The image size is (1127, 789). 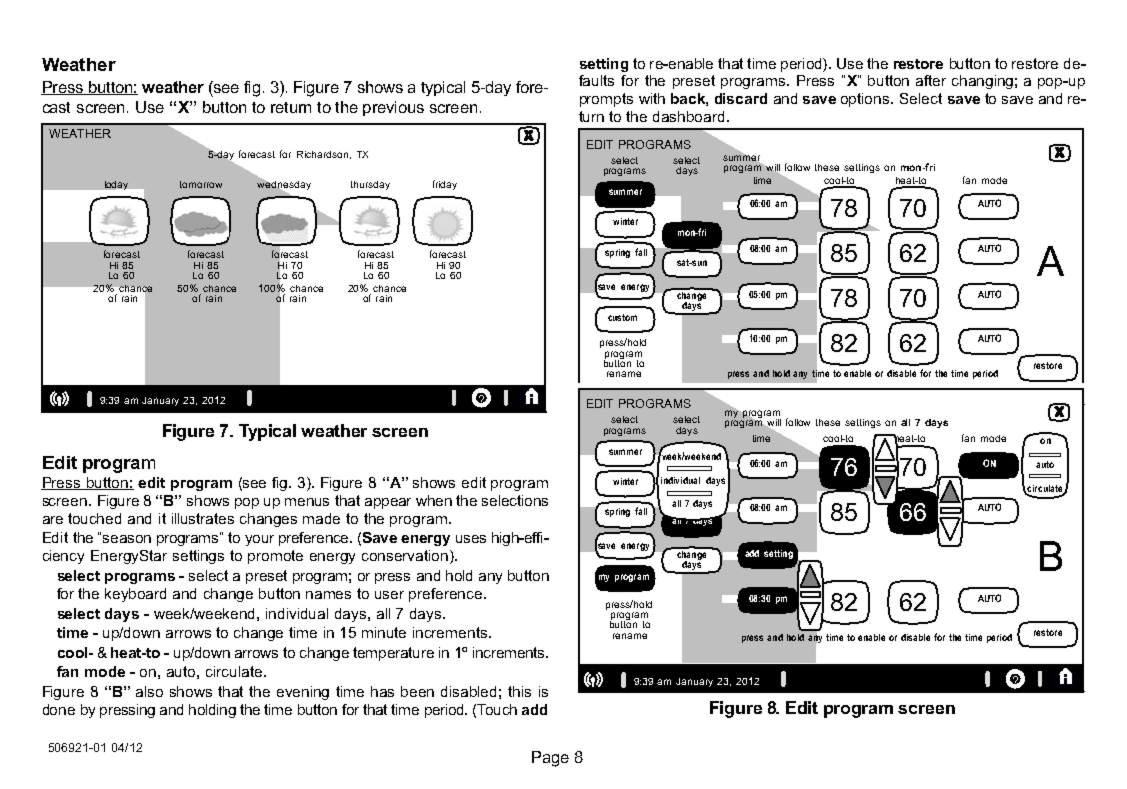 I want to click on previous, so click(x=393, y=108).
